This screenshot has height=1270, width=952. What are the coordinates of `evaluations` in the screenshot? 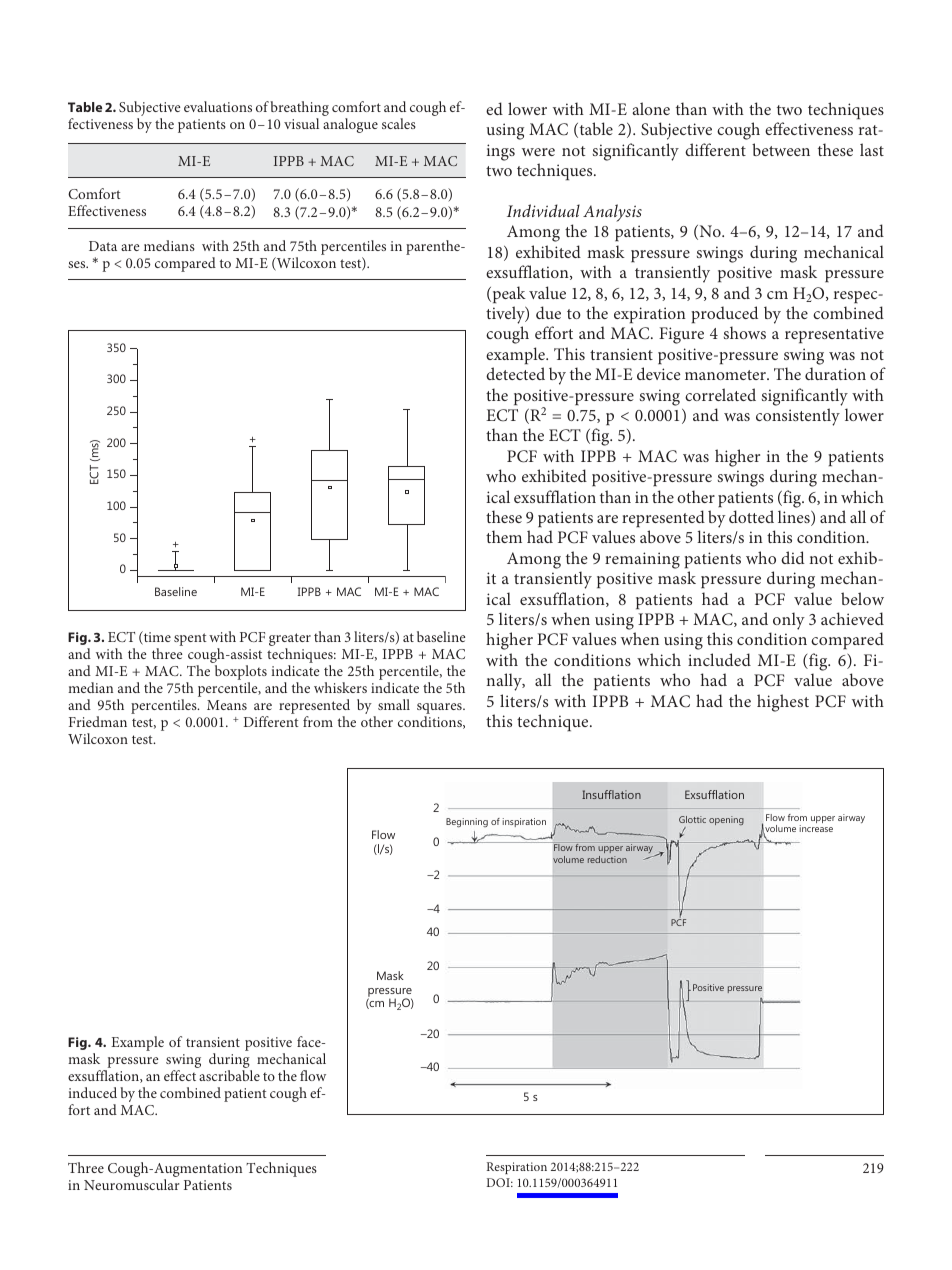 It's located at (218, 106).
